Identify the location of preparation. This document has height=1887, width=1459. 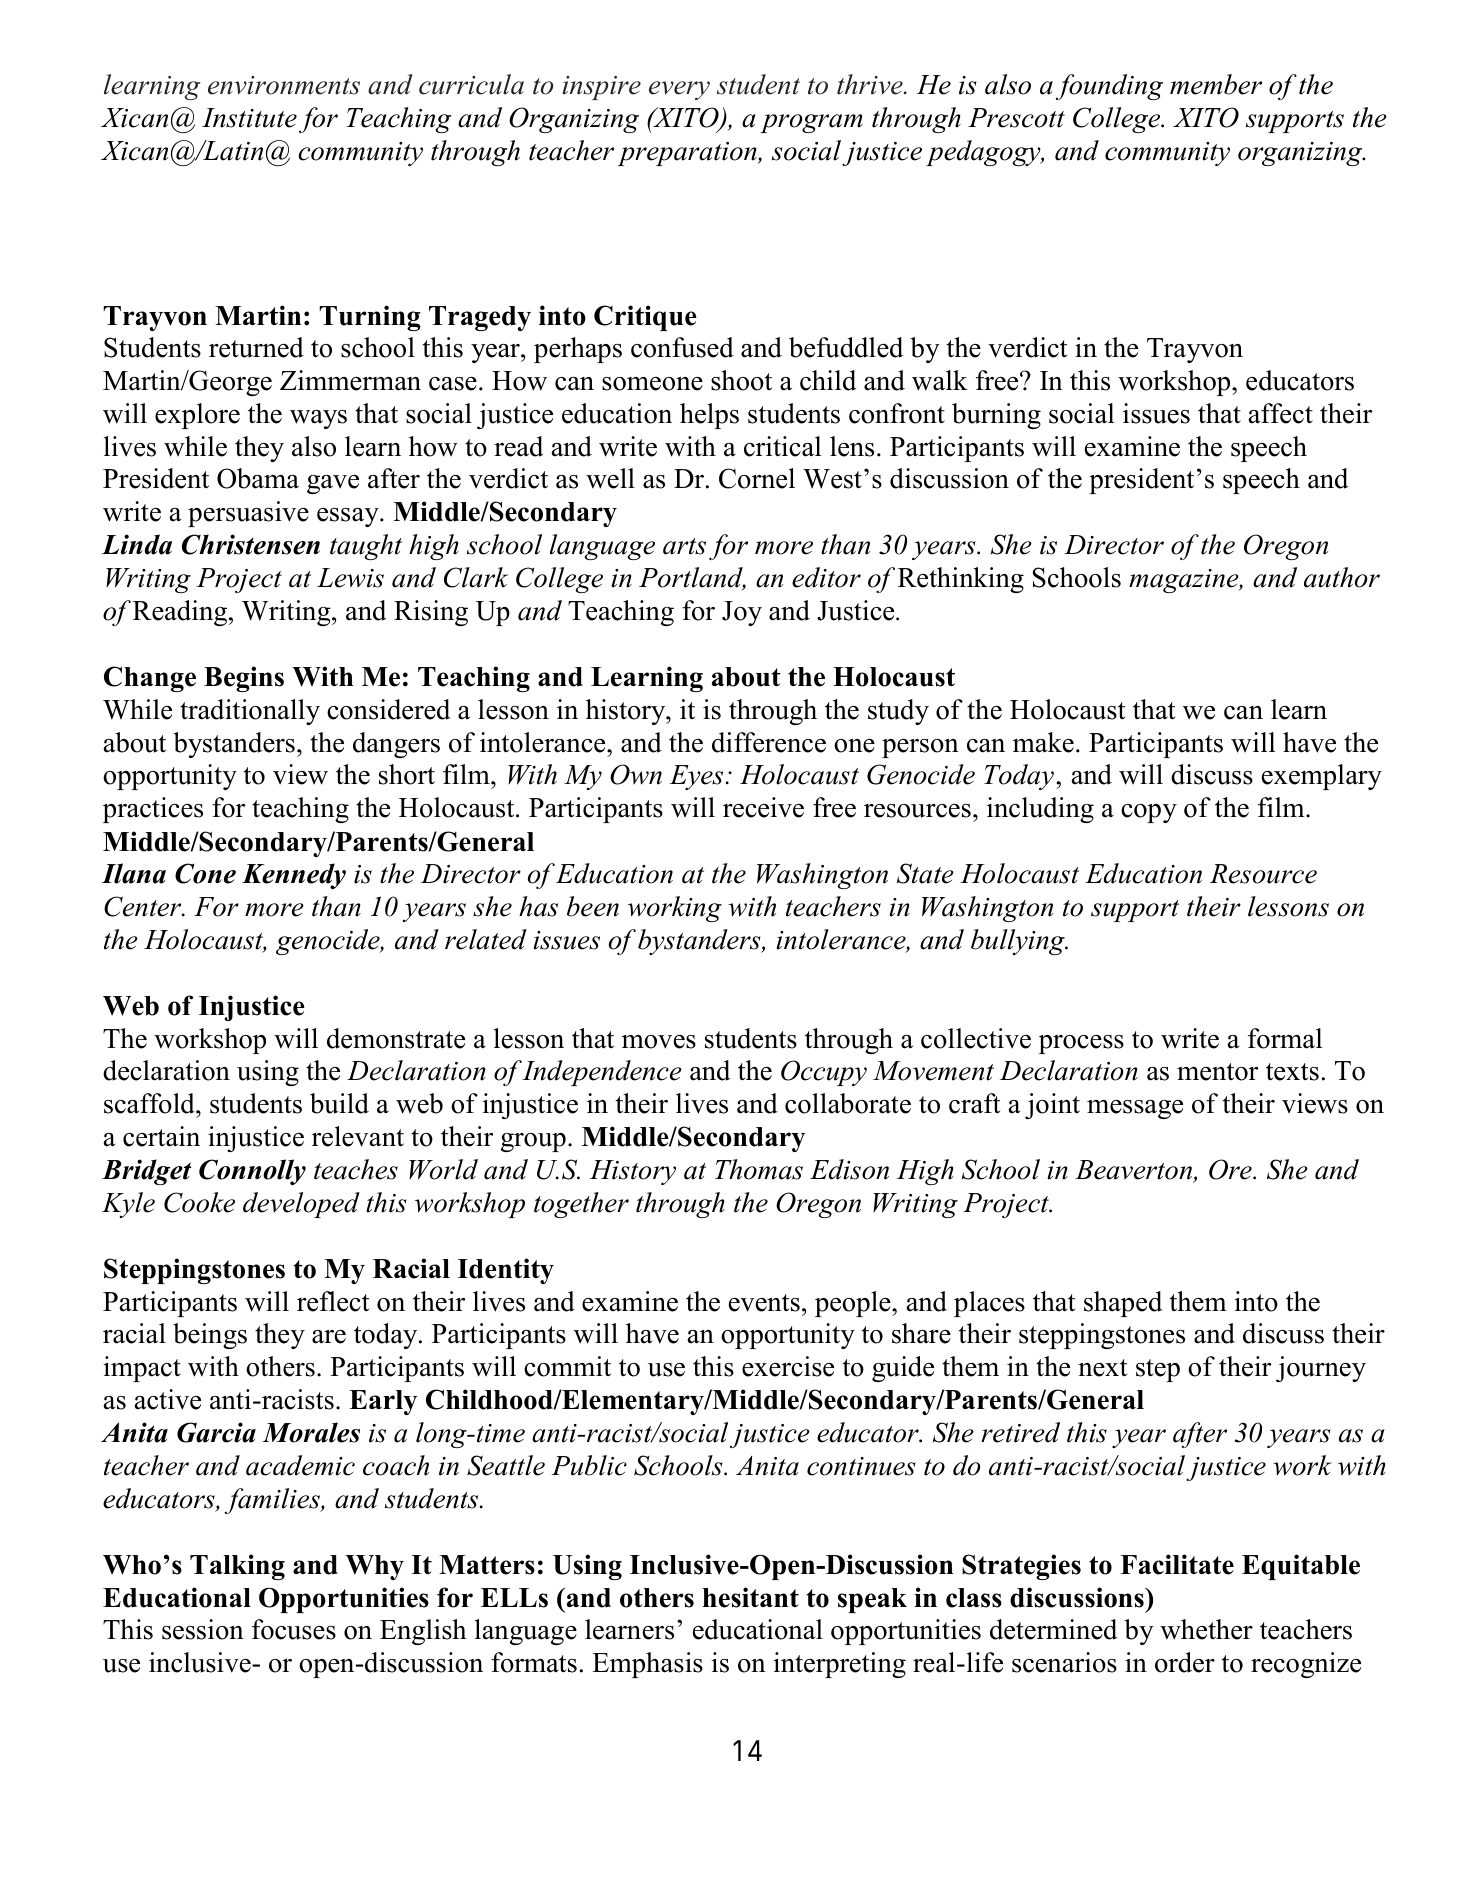
(688, 154).
